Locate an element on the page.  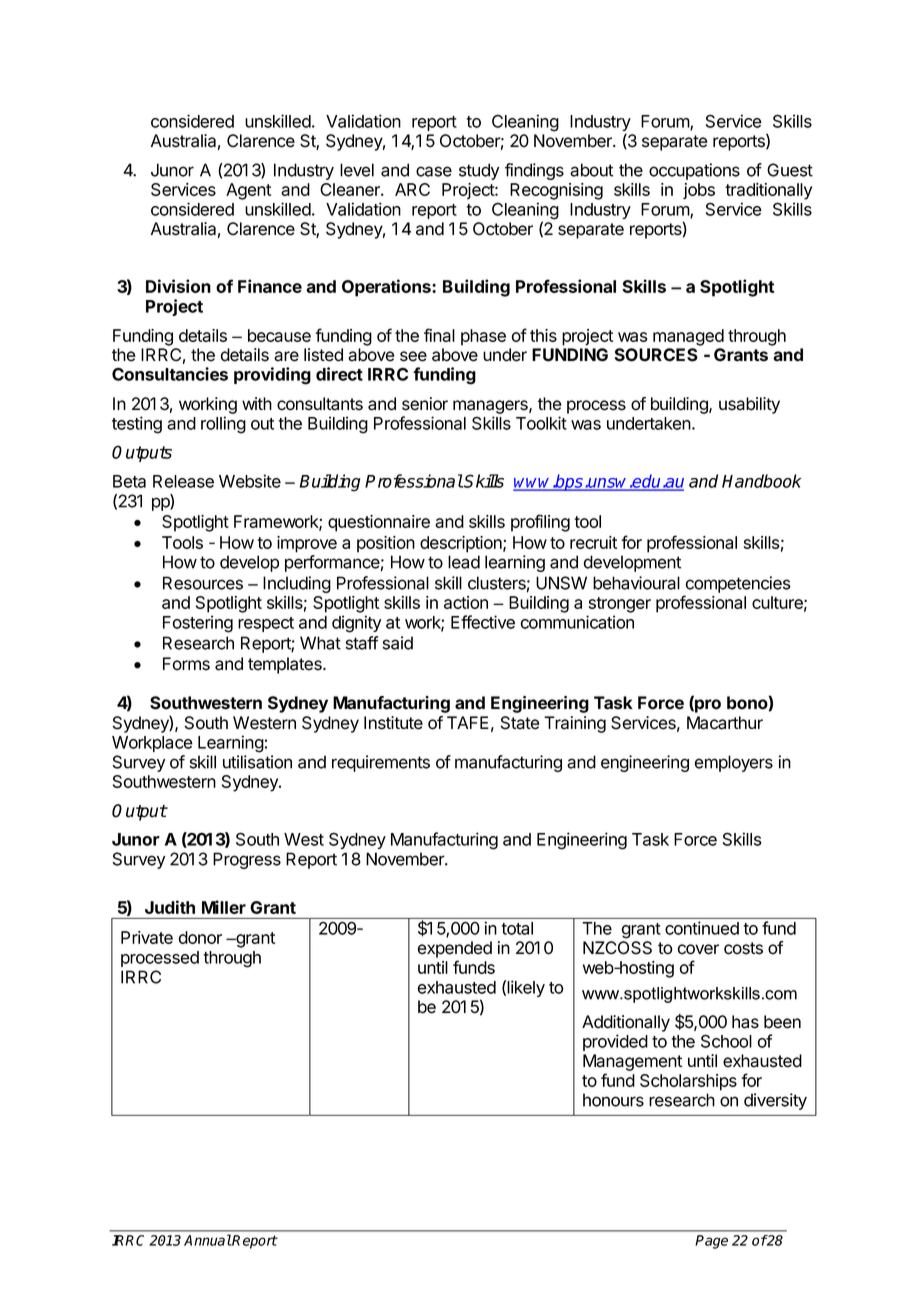
Annual is located at coordinates (208, 1240).
